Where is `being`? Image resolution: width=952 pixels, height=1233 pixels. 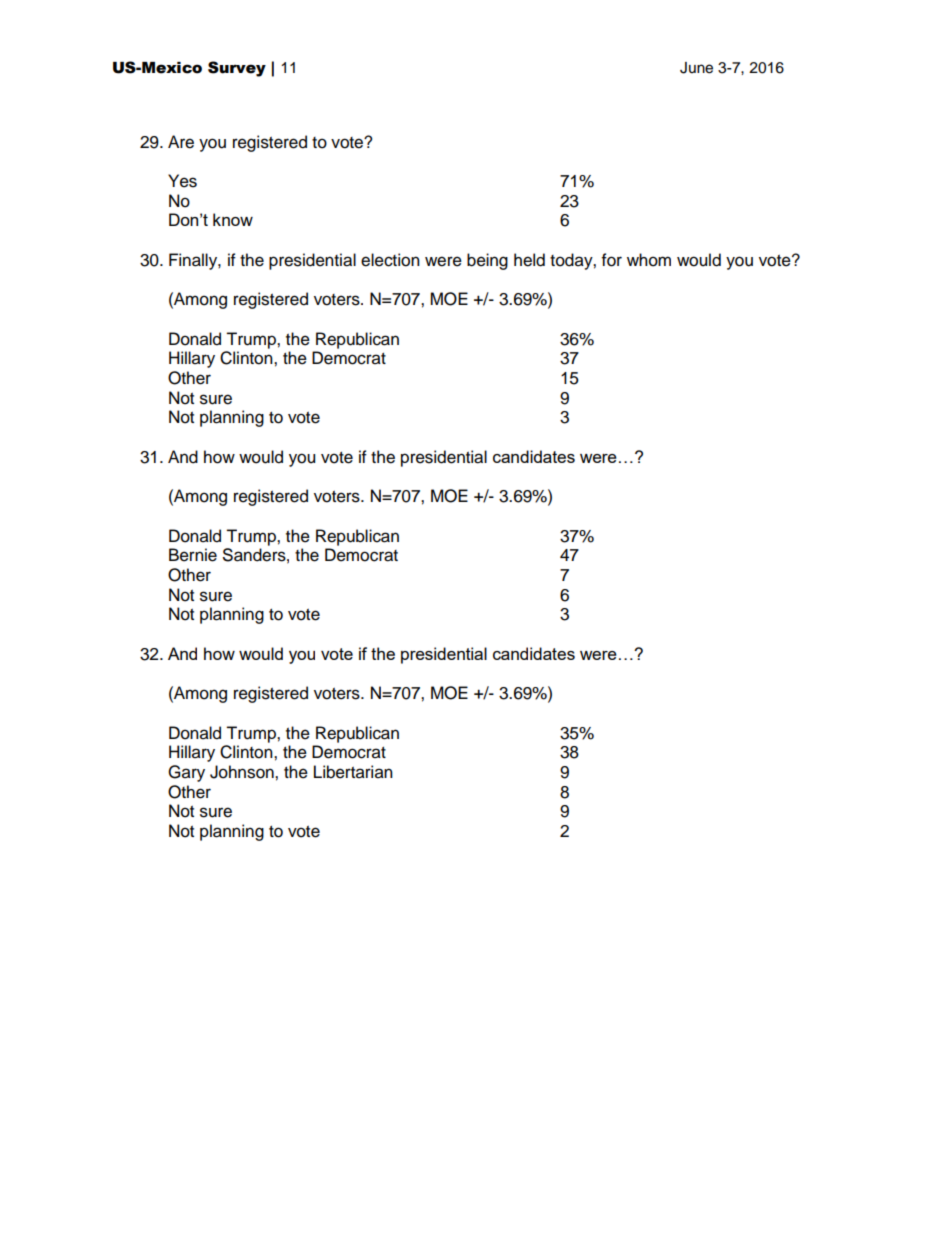
being is located at coordinates (487, 261).
